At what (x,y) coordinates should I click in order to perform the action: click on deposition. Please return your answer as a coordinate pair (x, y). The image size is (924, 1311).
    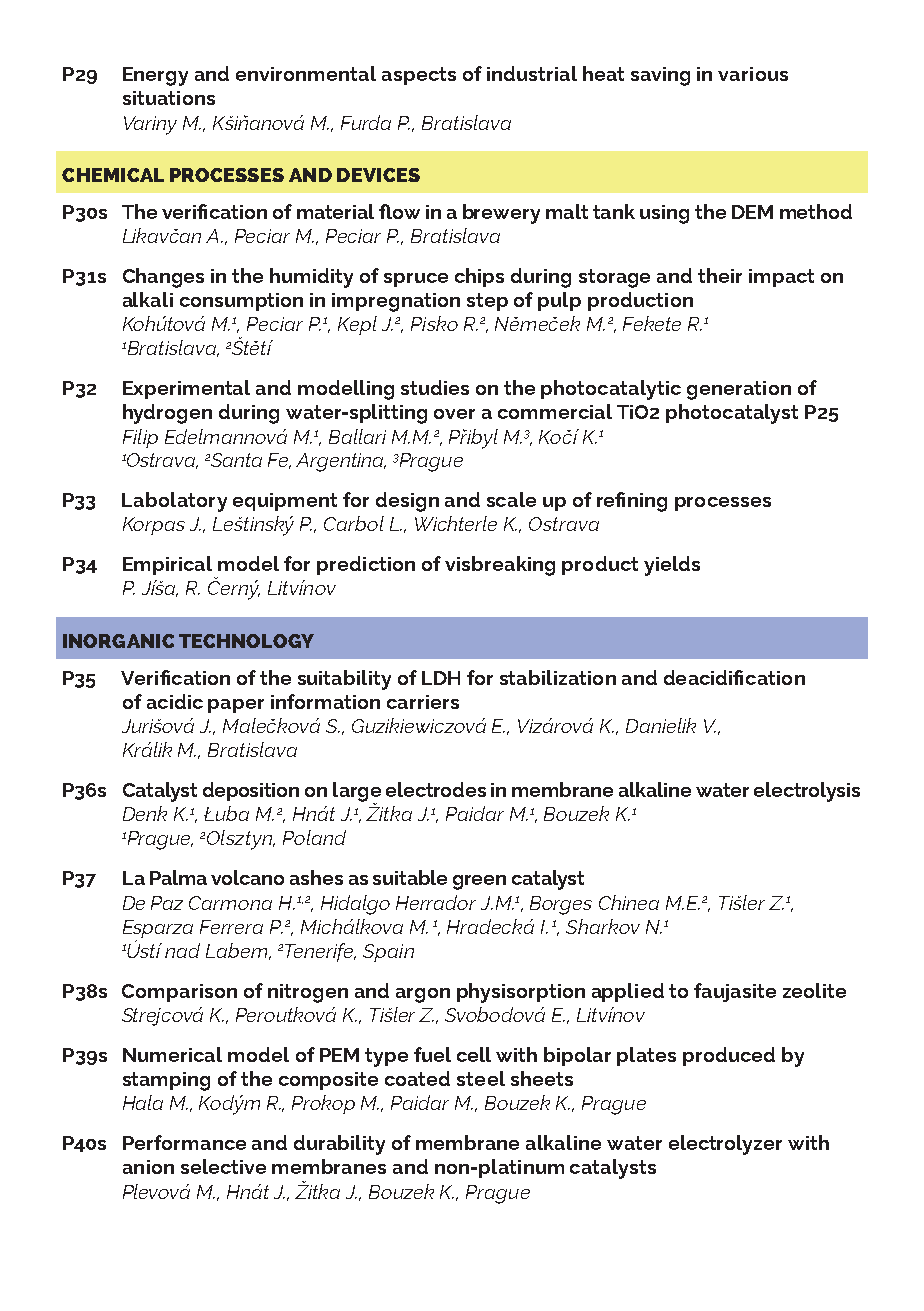
    Looking at the image, I should click on (251, 791).
